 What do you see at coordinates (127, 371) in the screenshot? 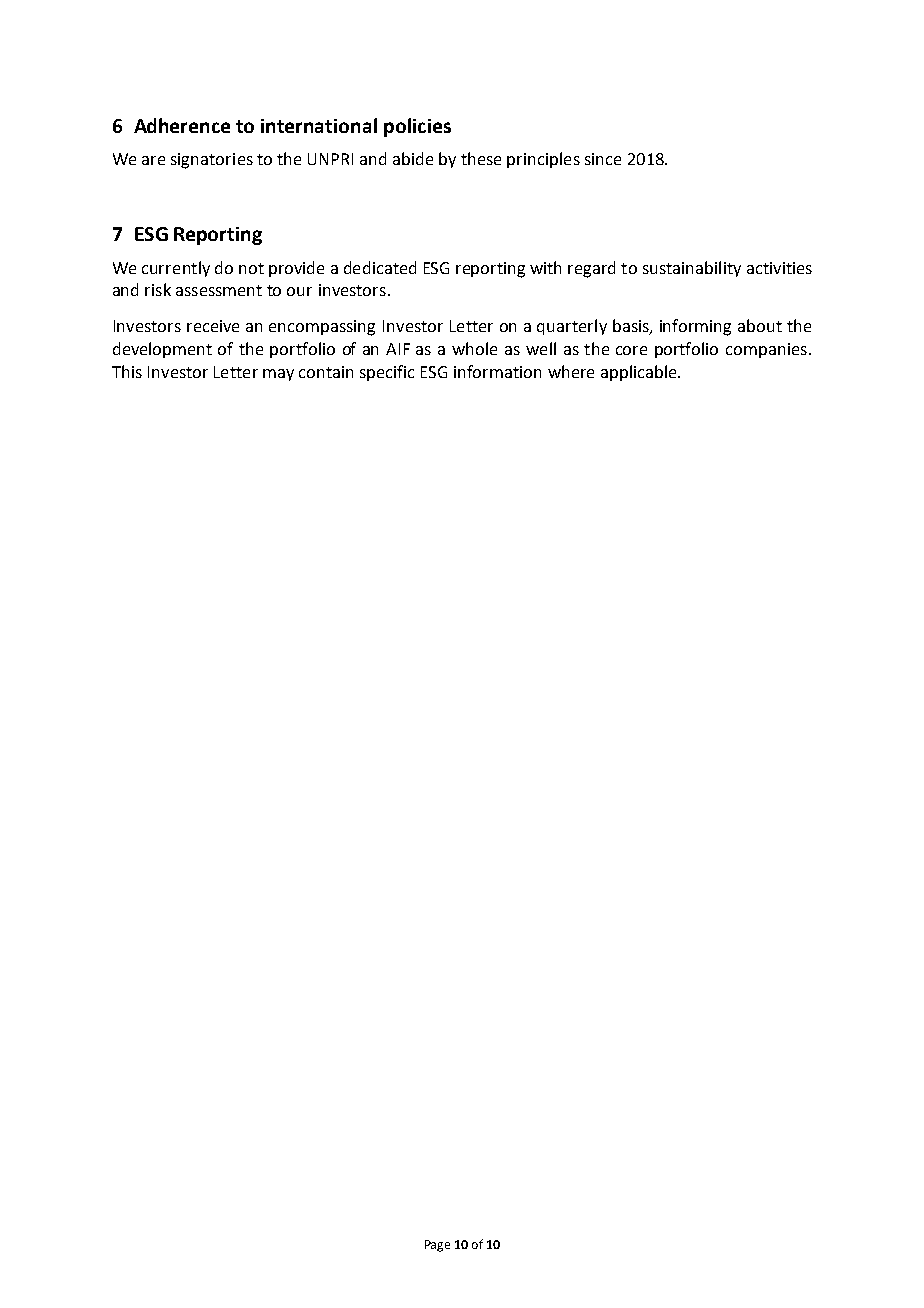
I see `This` at bounding box center [127, 371].
